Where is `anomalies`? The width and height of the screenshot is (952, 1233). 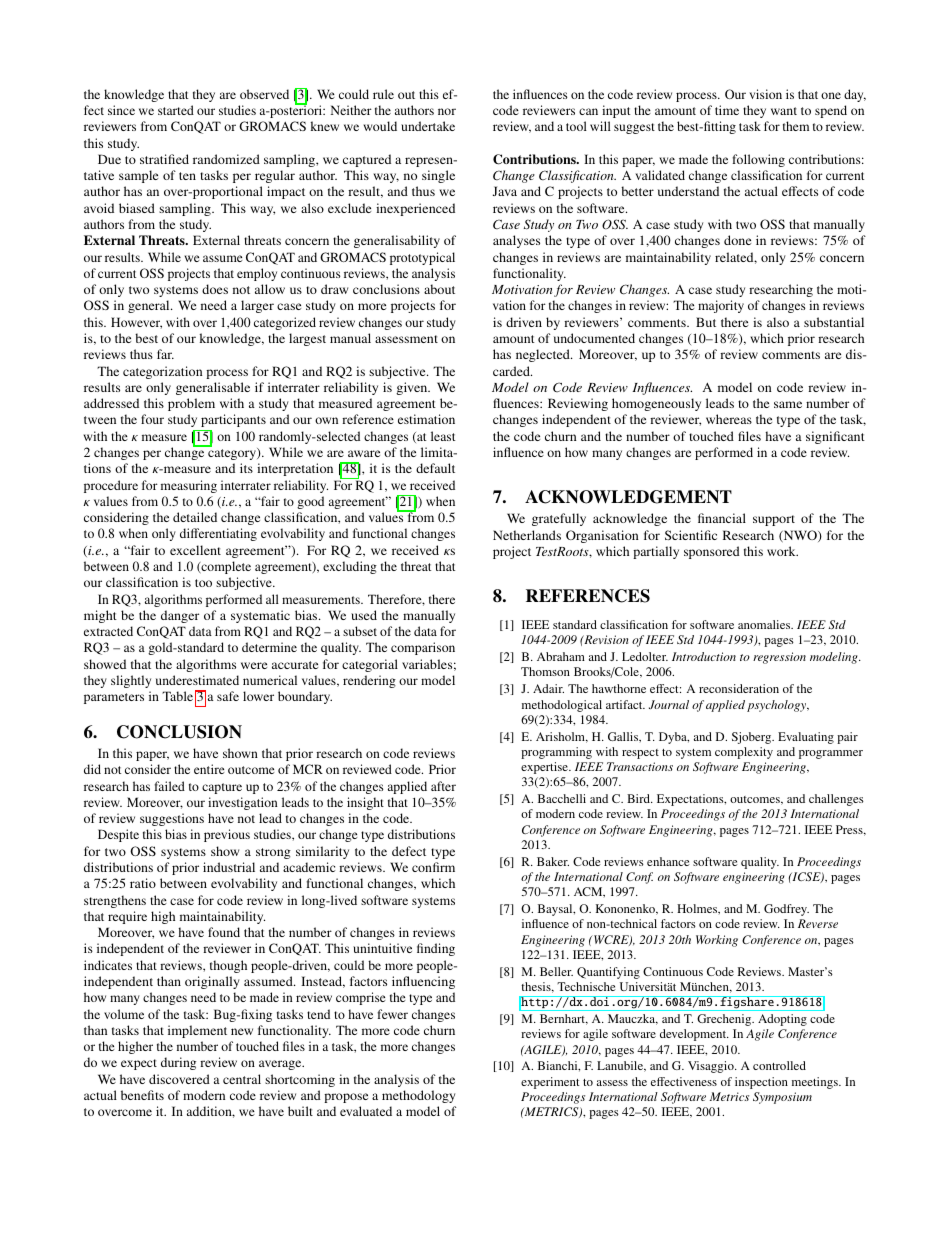 anomalies is located at coordinates (765, 624).
